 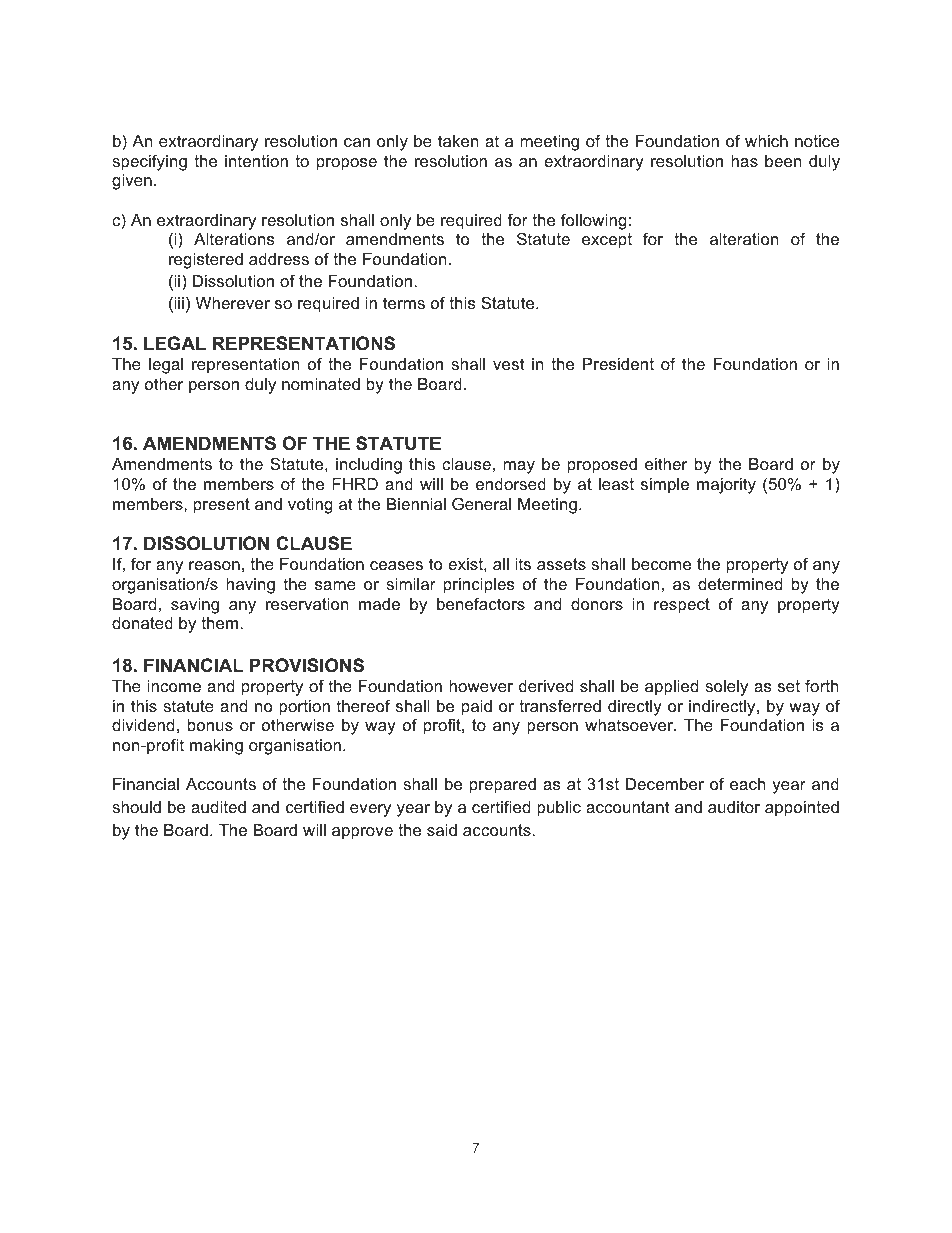 I want to click on audited, so click(x=218, y=807).
